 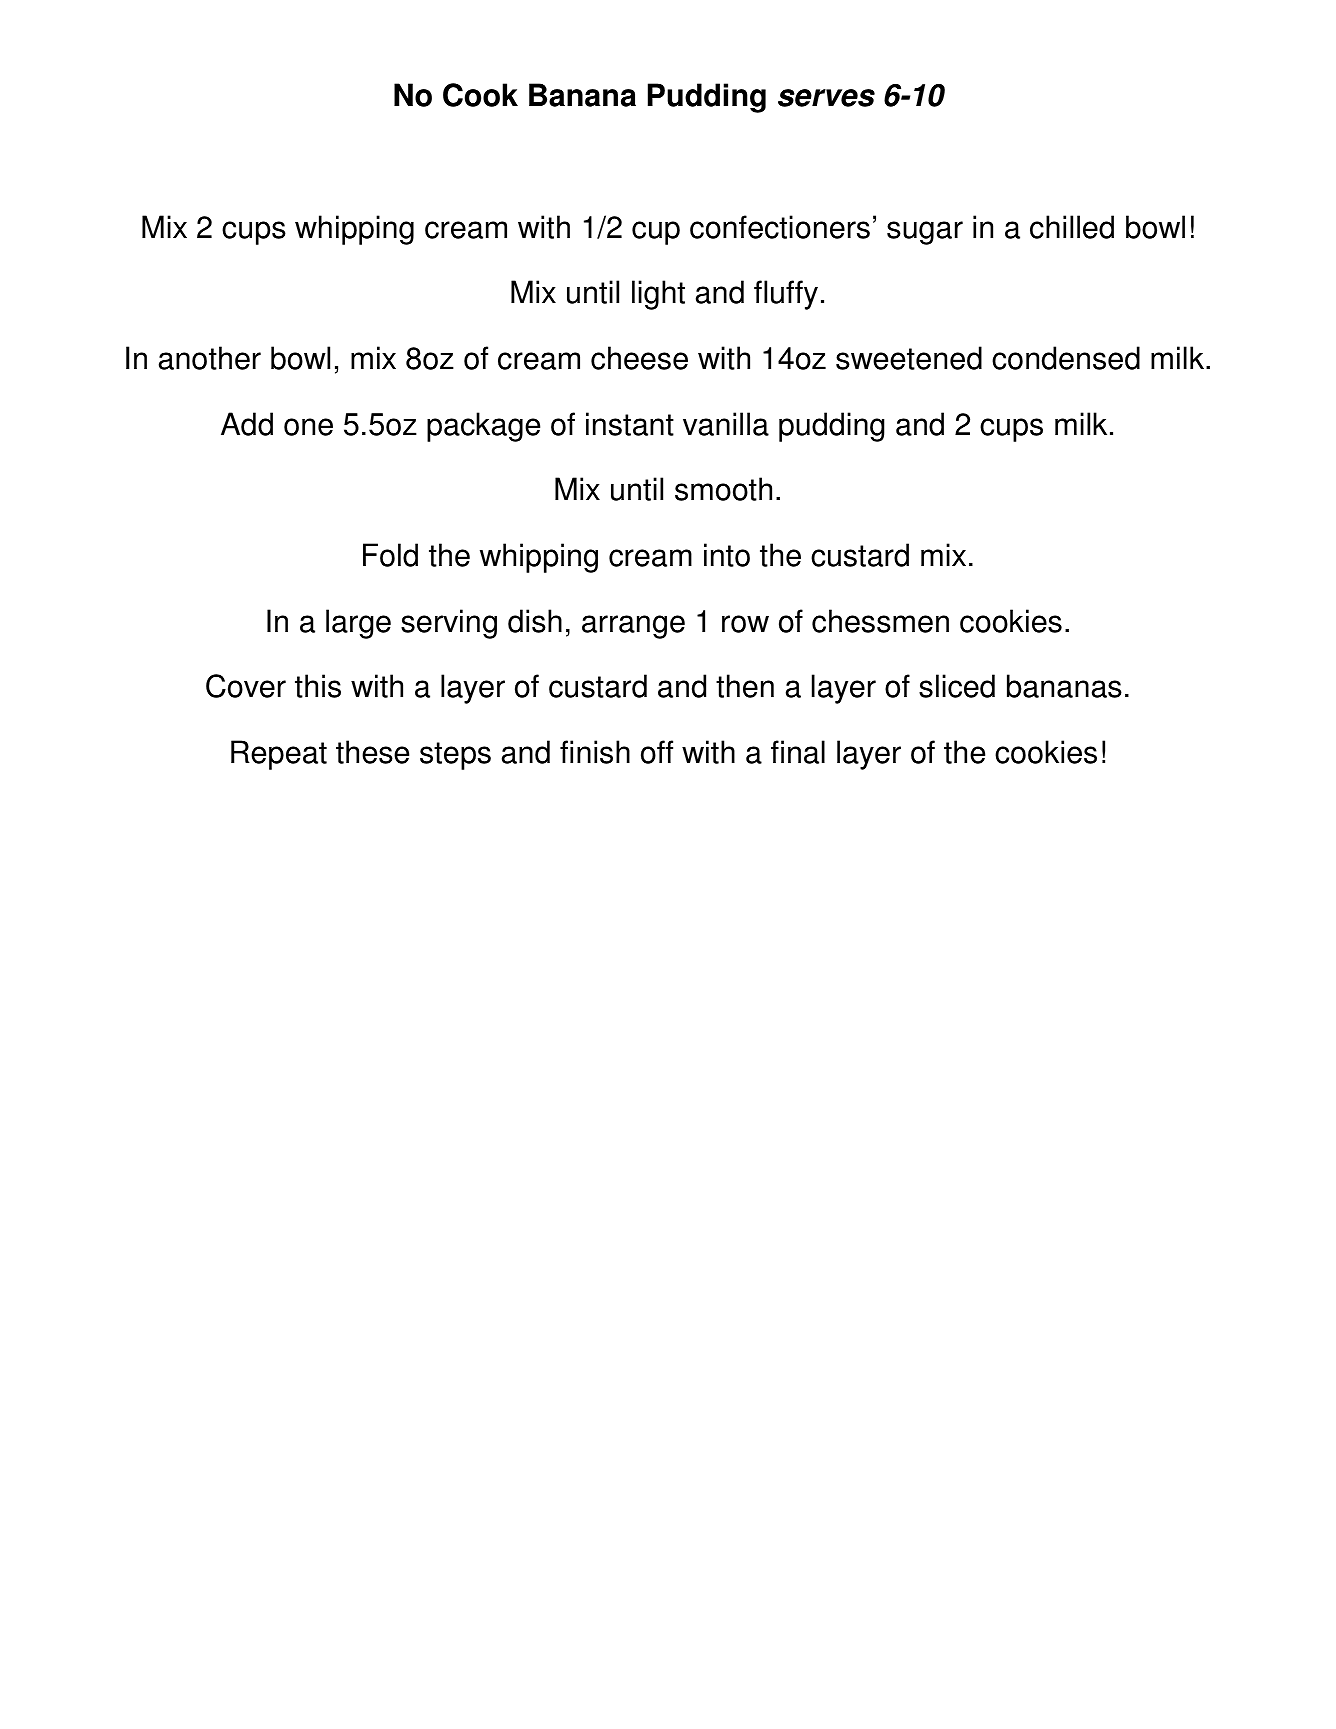 What do you see at coordinates (780, 227) in the page?
I see `confectioners` at bounding box center [780, 227].
